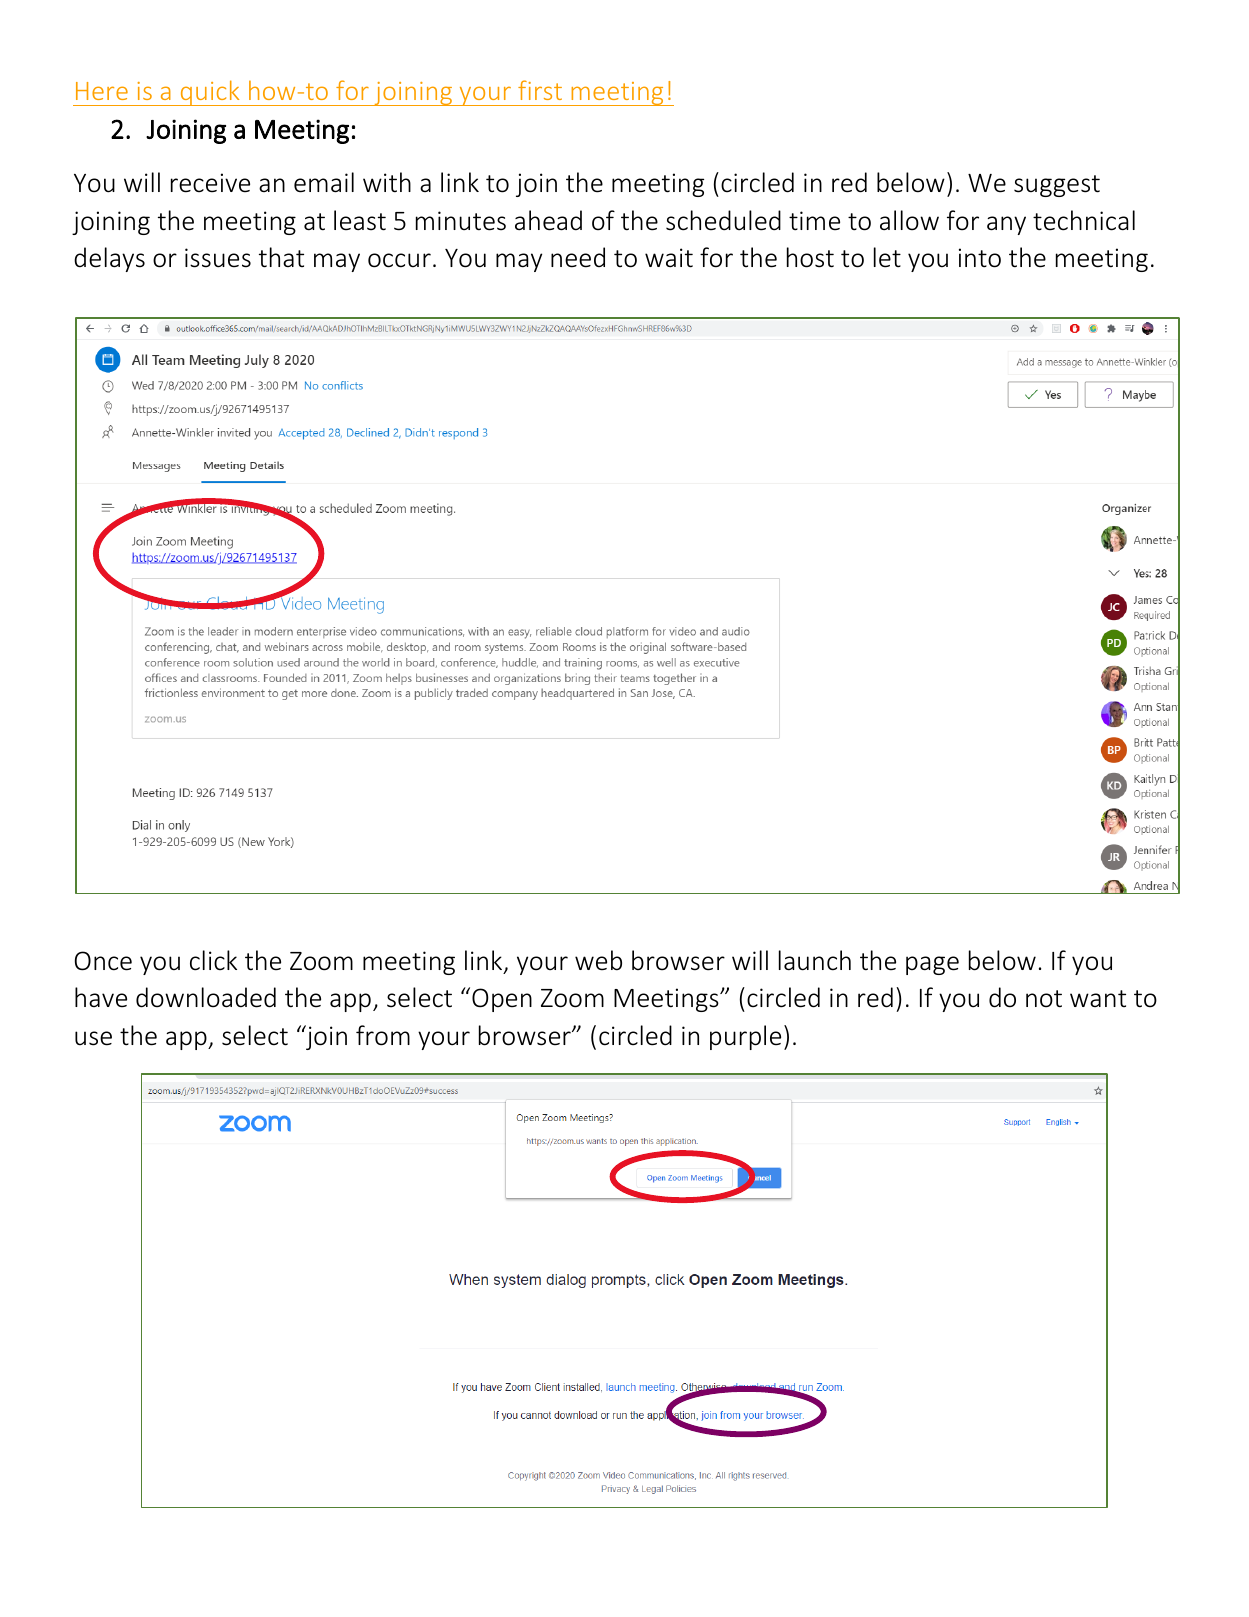 This page has height=1617, width=1249. What do you see at coordinates (932, 965) in the page?
I see `page` at bounding box center [932, 965].
